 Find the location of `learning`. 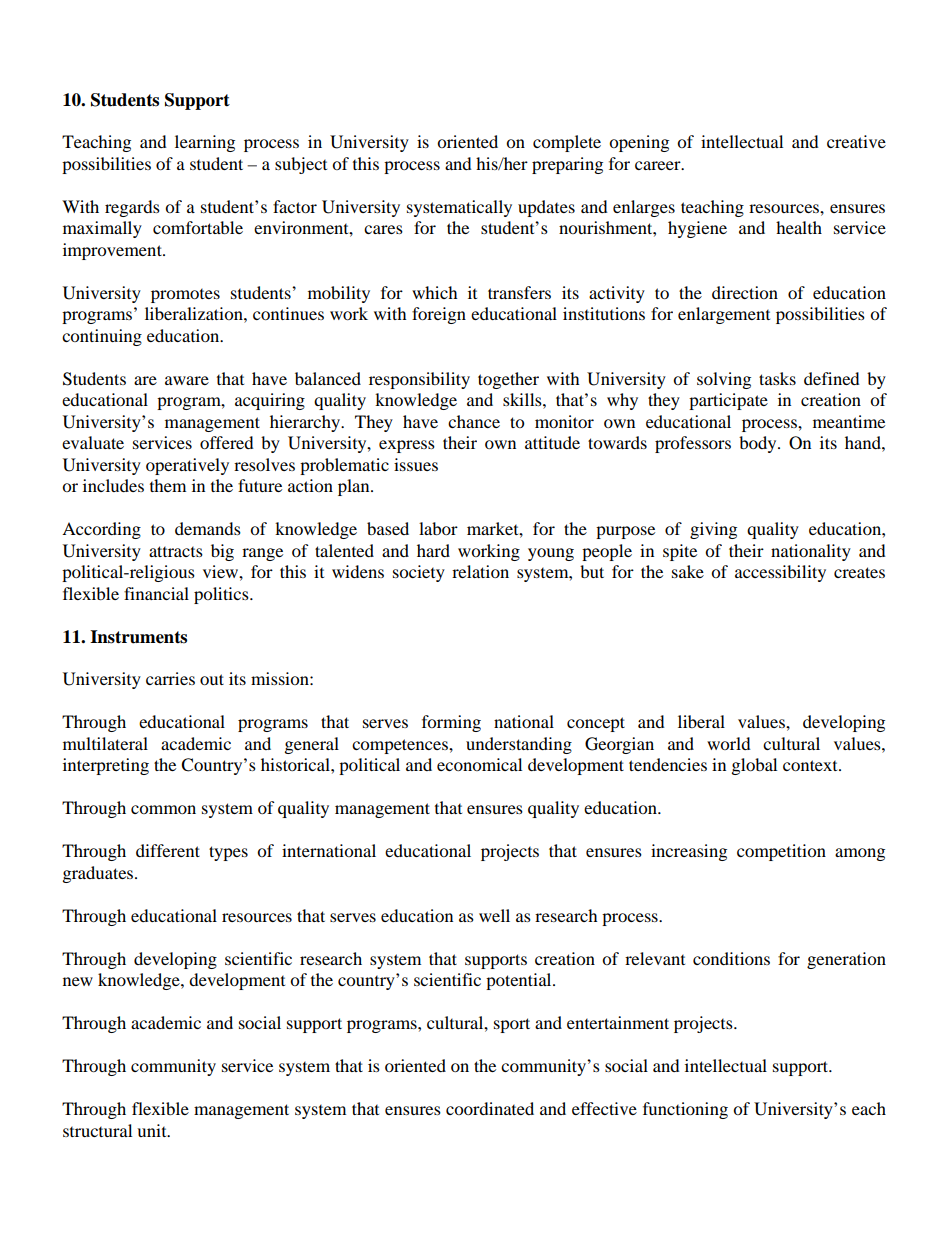

learning is located at coordinates (205, 143).
